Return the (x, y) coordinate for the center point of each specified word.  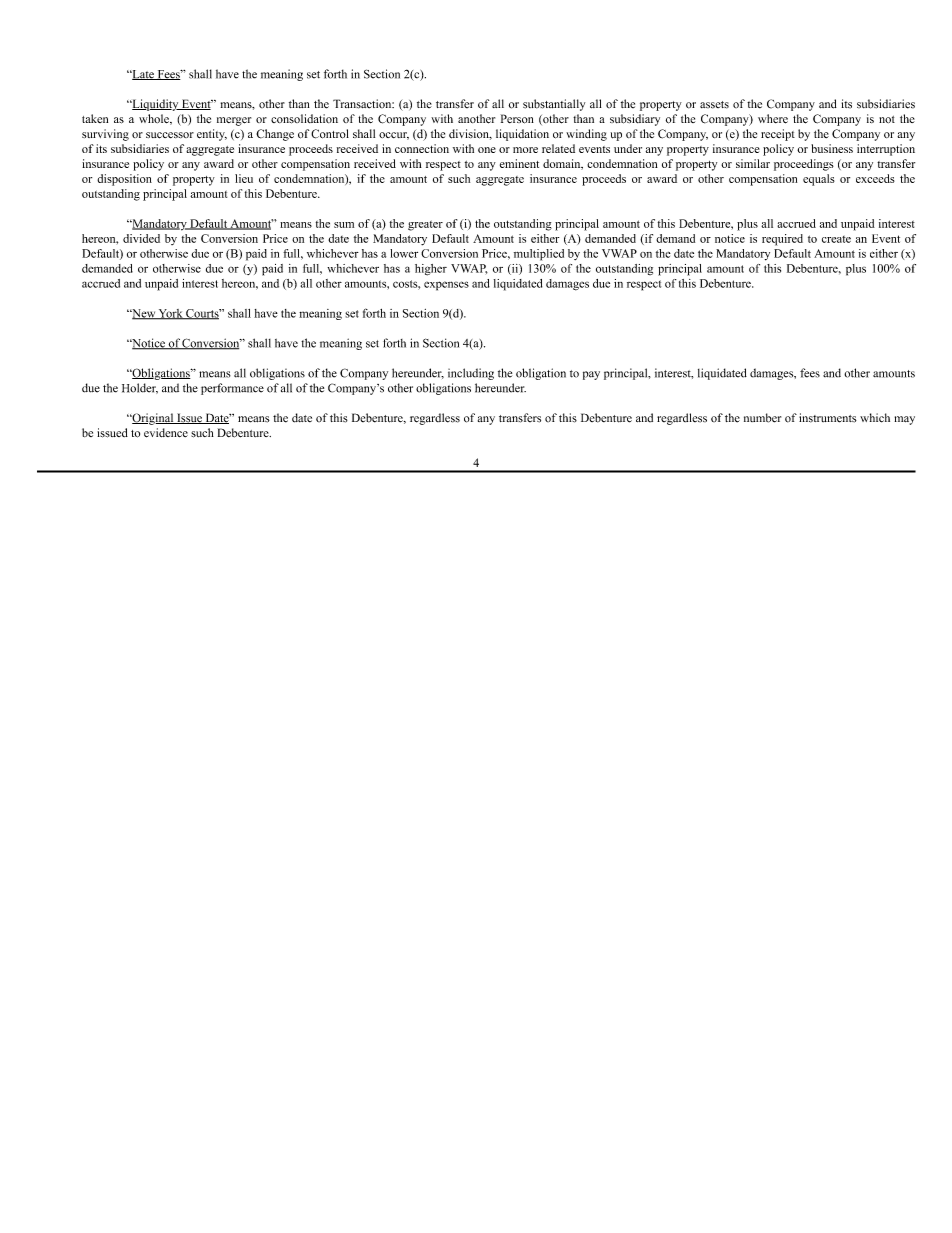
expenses (446, 286)
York (171, 314)
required (782, 240)
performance (232, 389)
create (836, 239)
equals (819, 180)
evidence (166, 433)
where (773, 119)
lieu (244, 178)
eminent (519, 163)
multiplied (539, 255)
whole (155, 119)
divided (141, 238)
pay (591, 375)
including (471, 374)
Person (517, 119)
